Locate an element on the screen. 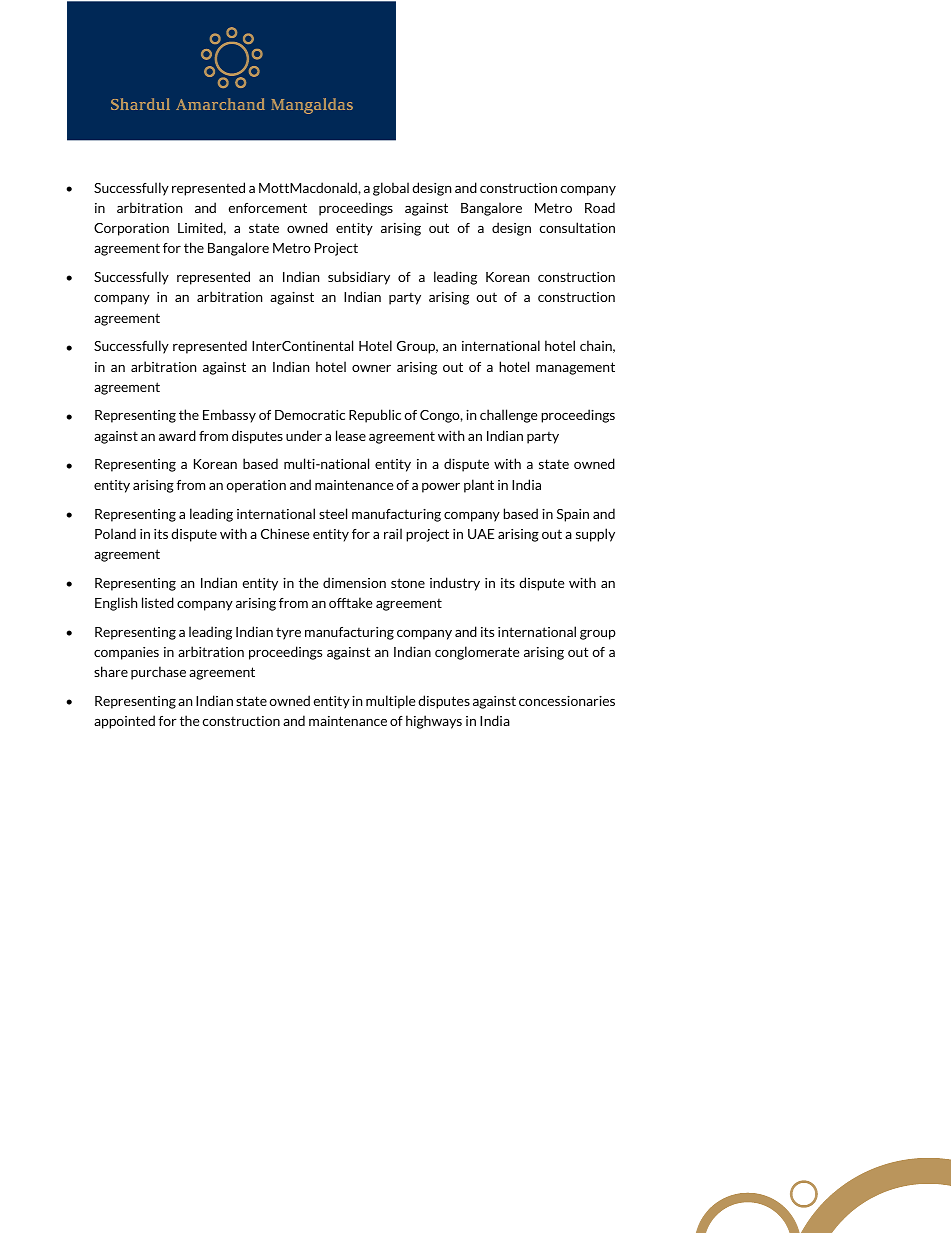 This screenshot has width=952, height=1233. Corporation is located at coordinates (131, 229).
